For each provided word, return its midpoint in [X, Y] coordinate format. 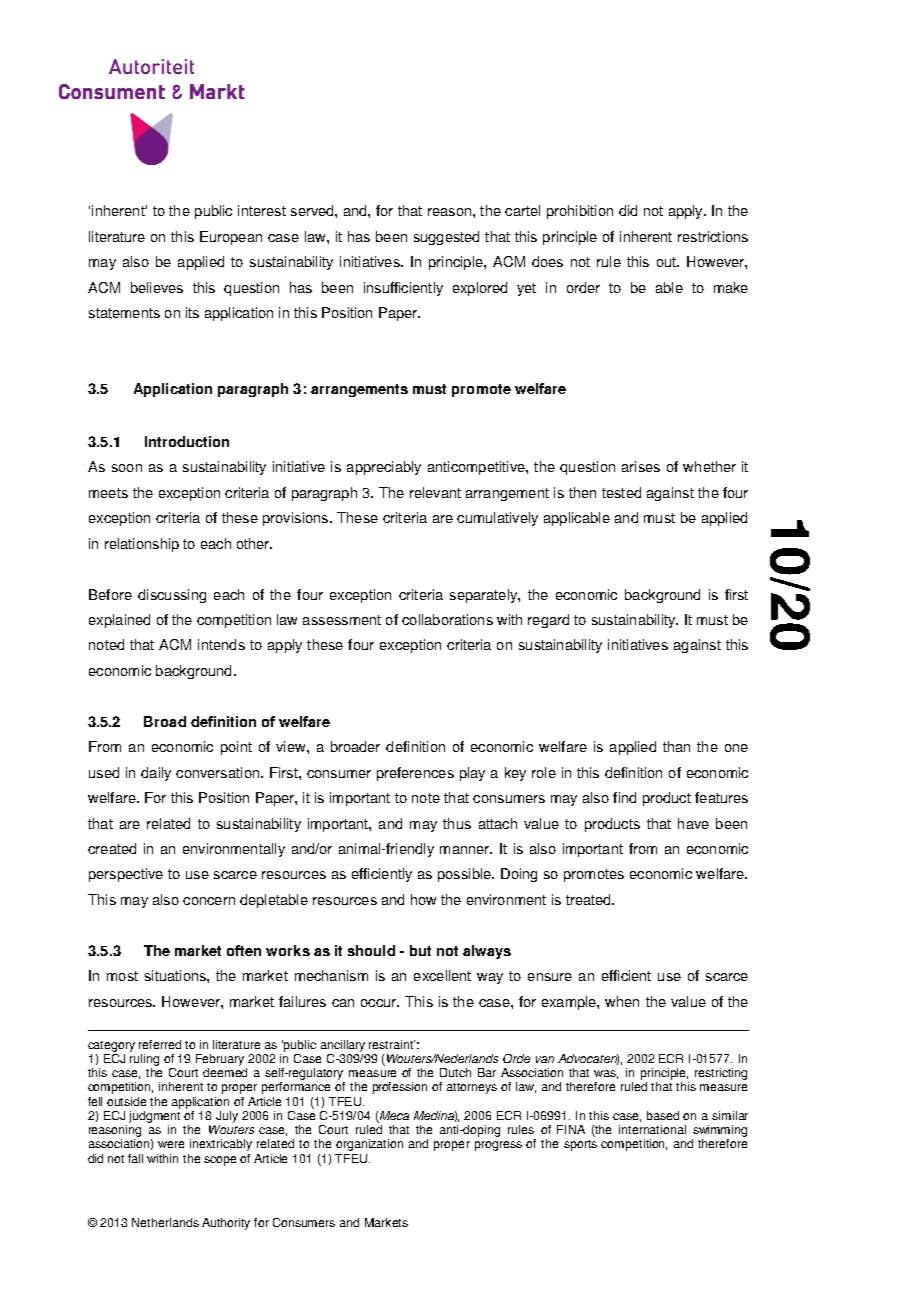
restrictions [713, 236]
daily [156, 774]
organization [369, 1145]
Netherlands [165, 1222]
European [231, 238]
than [676, 746]
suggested [446, 238]
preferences [415, 774]
